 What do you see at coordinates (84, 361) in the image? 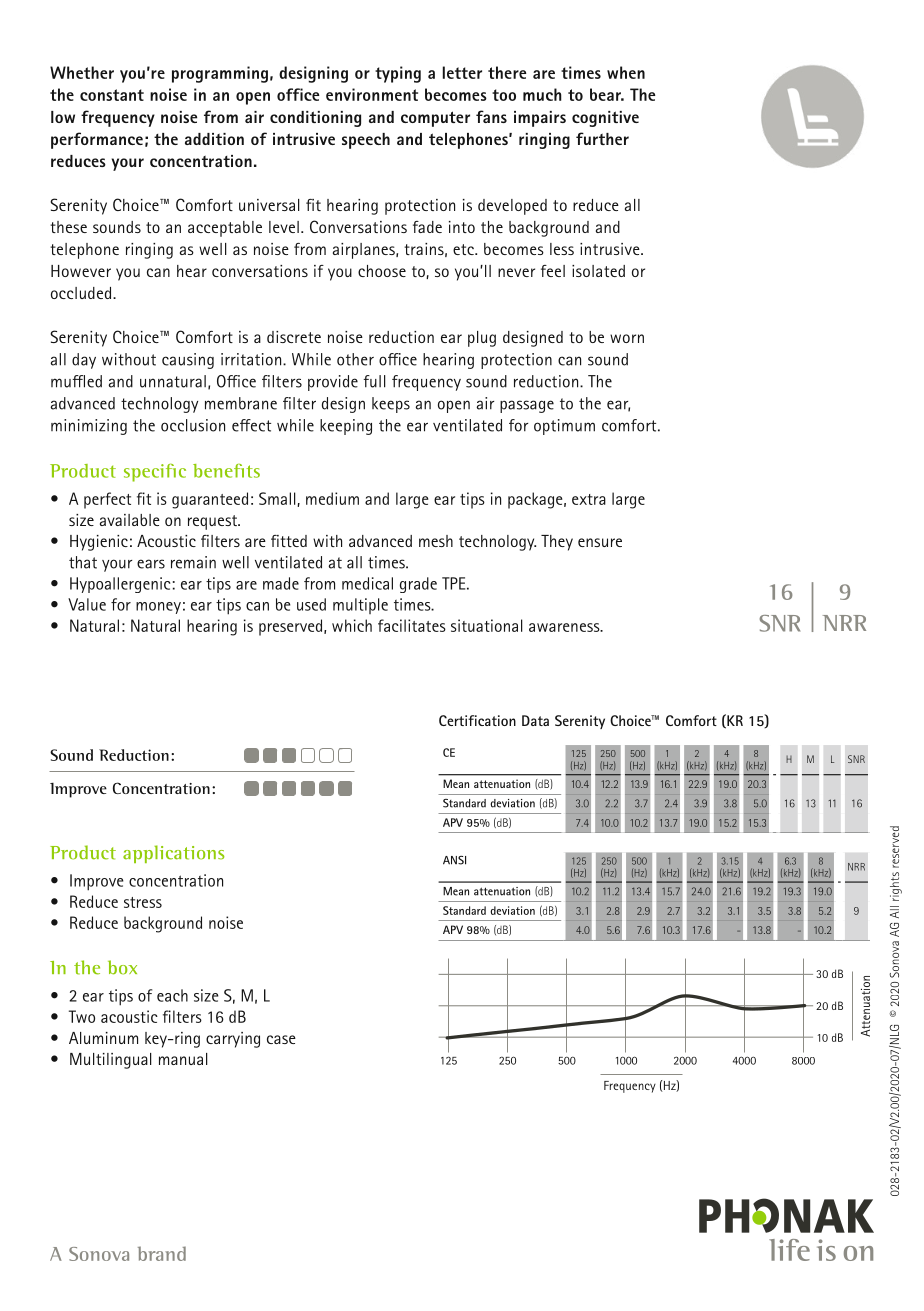
I see `day` at bounding box center [84, 361].
